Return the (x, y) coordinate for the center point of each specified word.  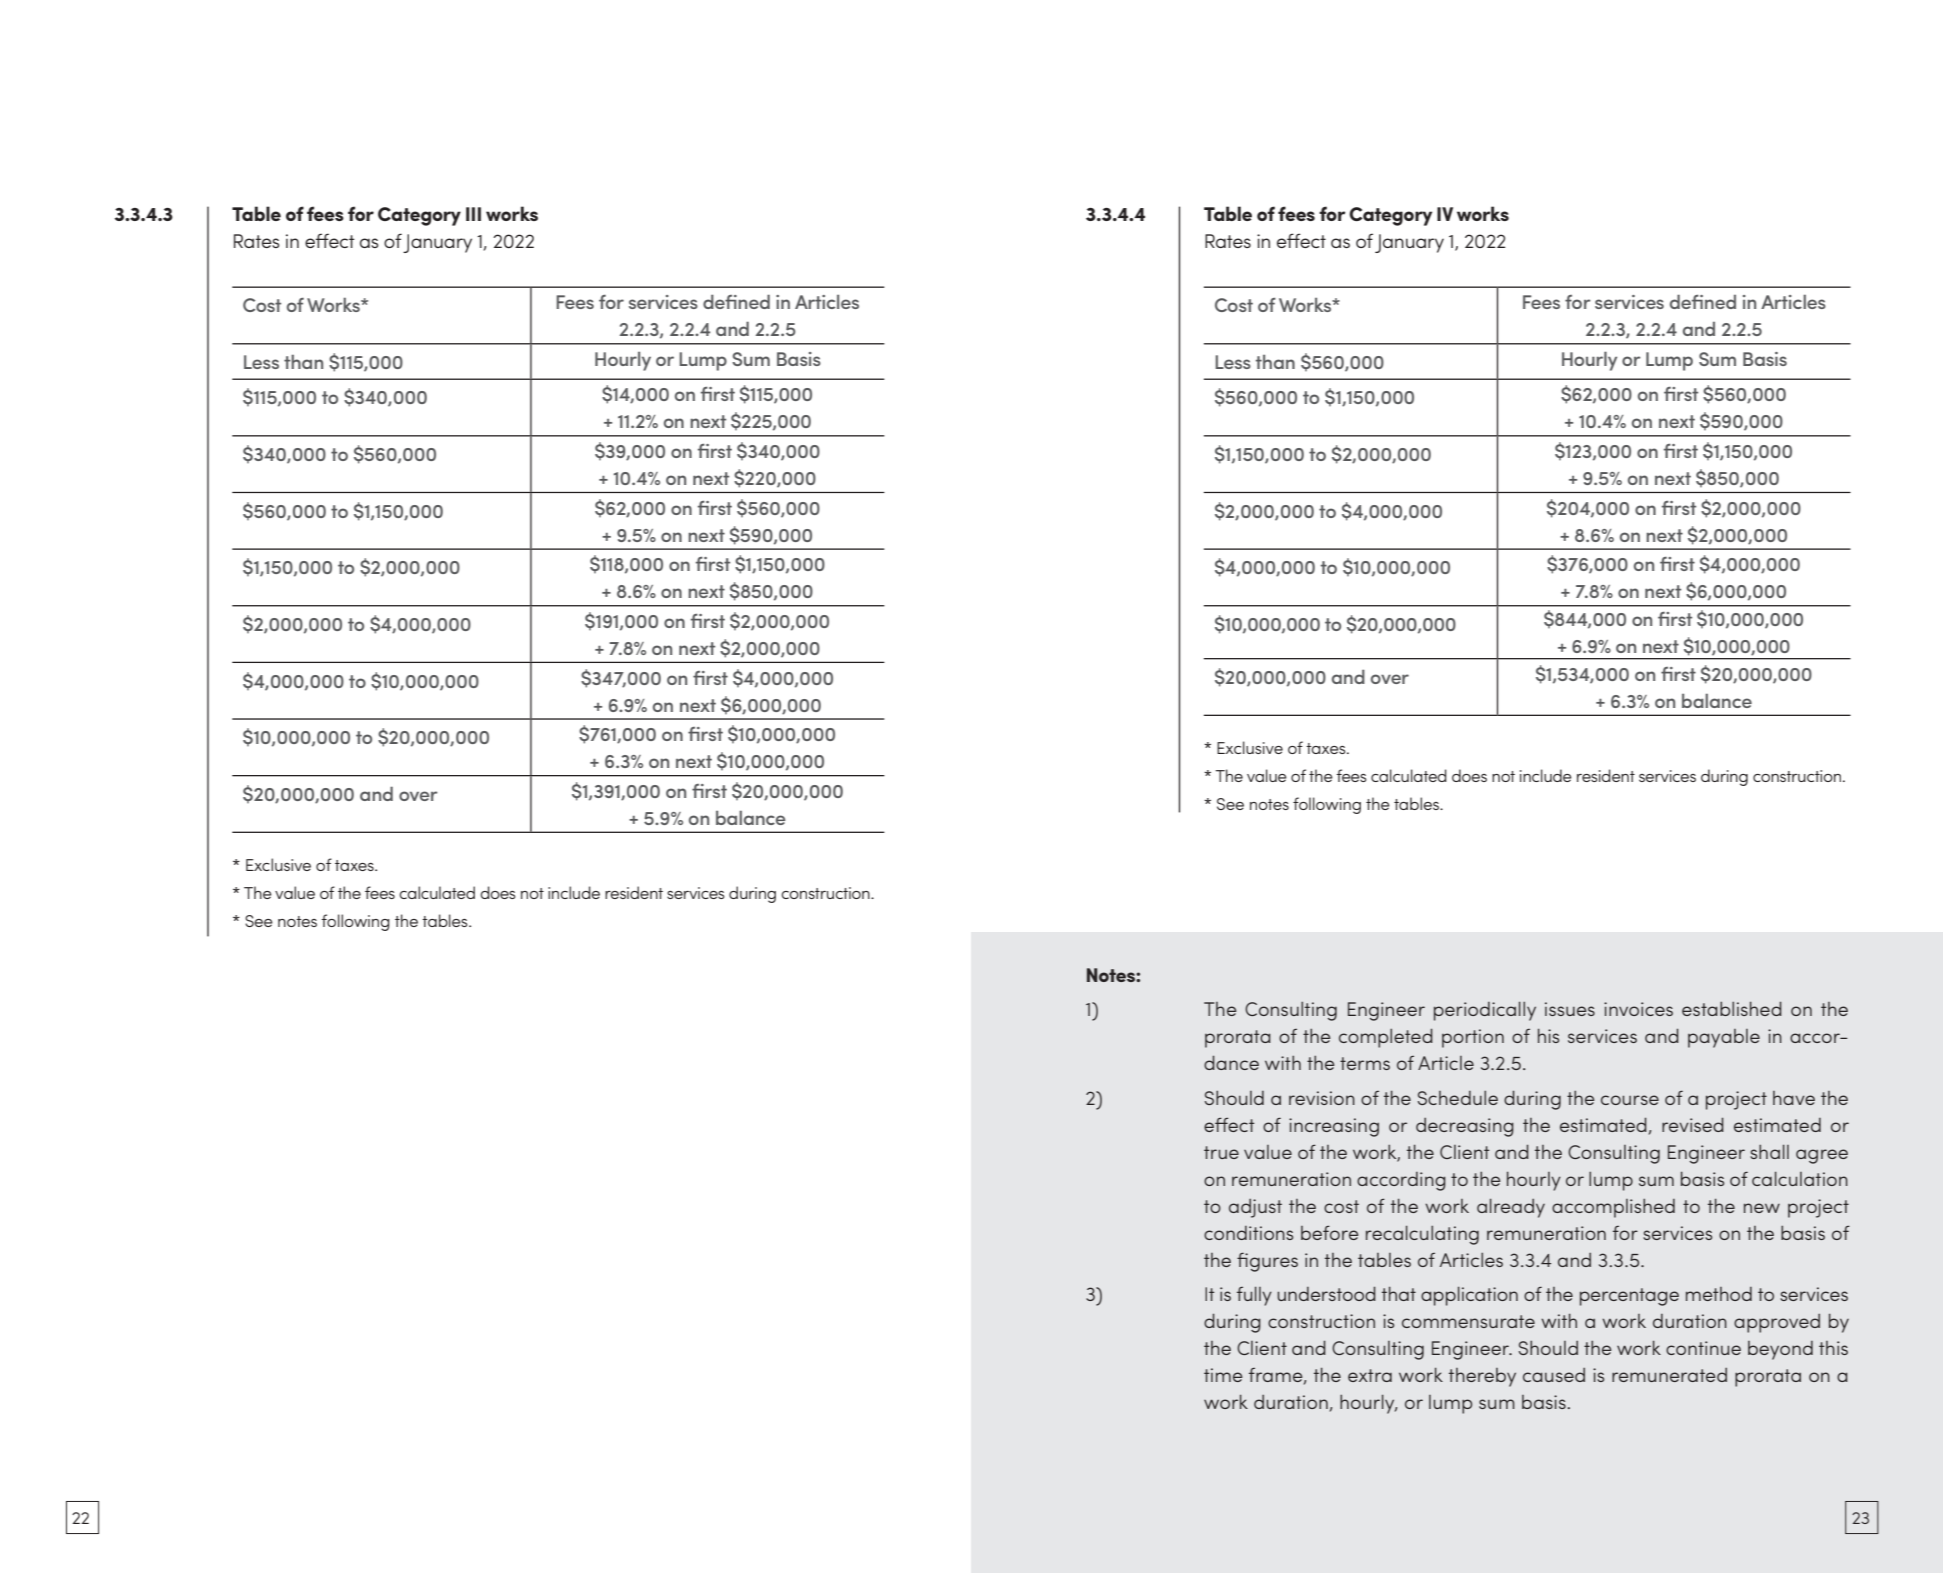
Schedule (1458, 1098)
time (1223, 1375)
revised (1693, 1124)
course (1630, 1100)
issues (1570, 1009)
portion (1473, 1038)
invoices (1638, 1009)
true (1221, 1152)
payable (1724, 1038)
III (473, 214)
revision (1322, 1098)
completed (1386, 1038)
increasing (1334, 1127)
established (1732, 1008)
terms (1365, 1063)
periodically (1485, 1011)
